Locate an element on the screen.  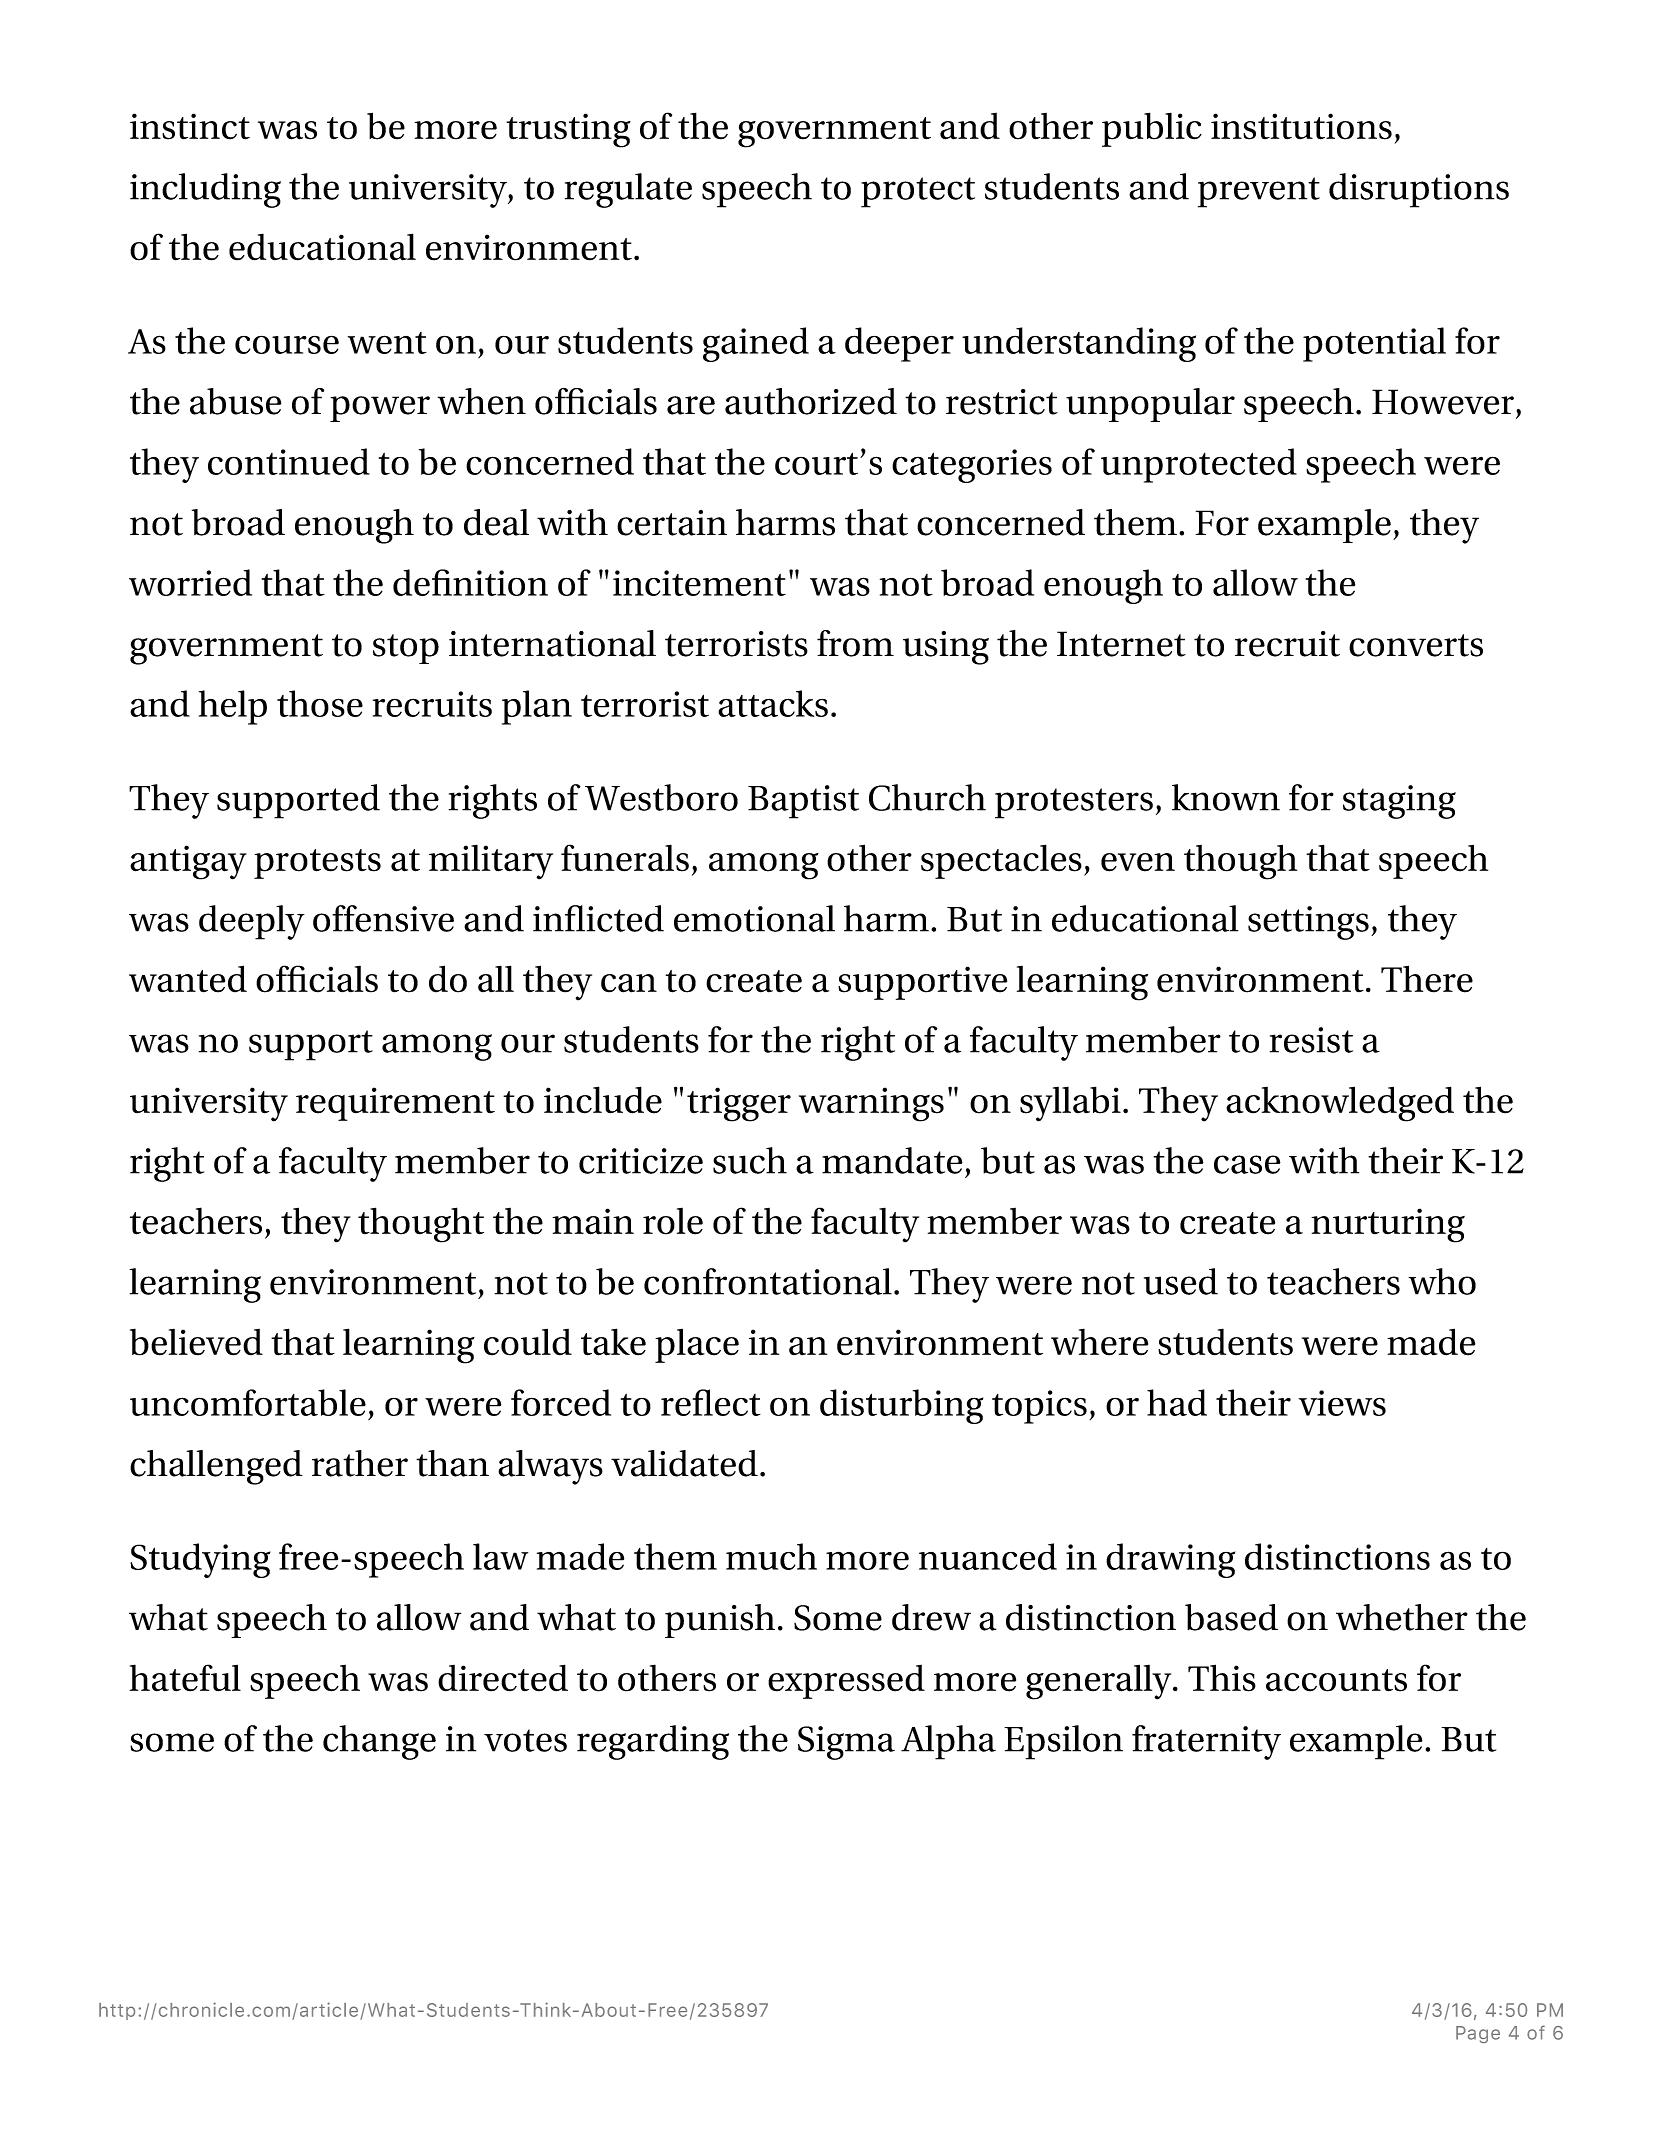
change is located at coordinates (379, 1742).
